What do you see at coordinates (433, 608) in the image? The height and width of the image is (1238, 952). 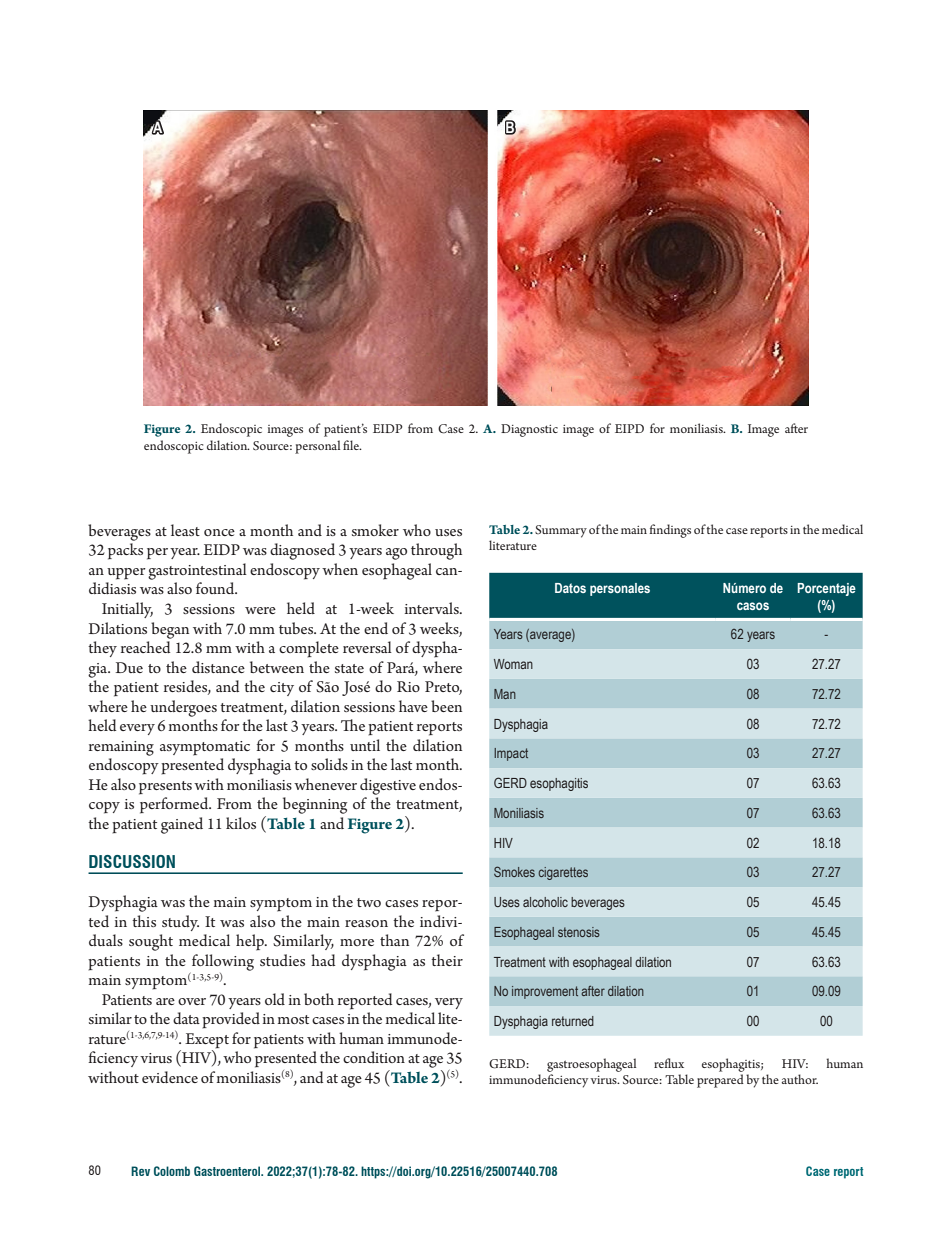 I see `intervals` at bounding box center [433, 608].
